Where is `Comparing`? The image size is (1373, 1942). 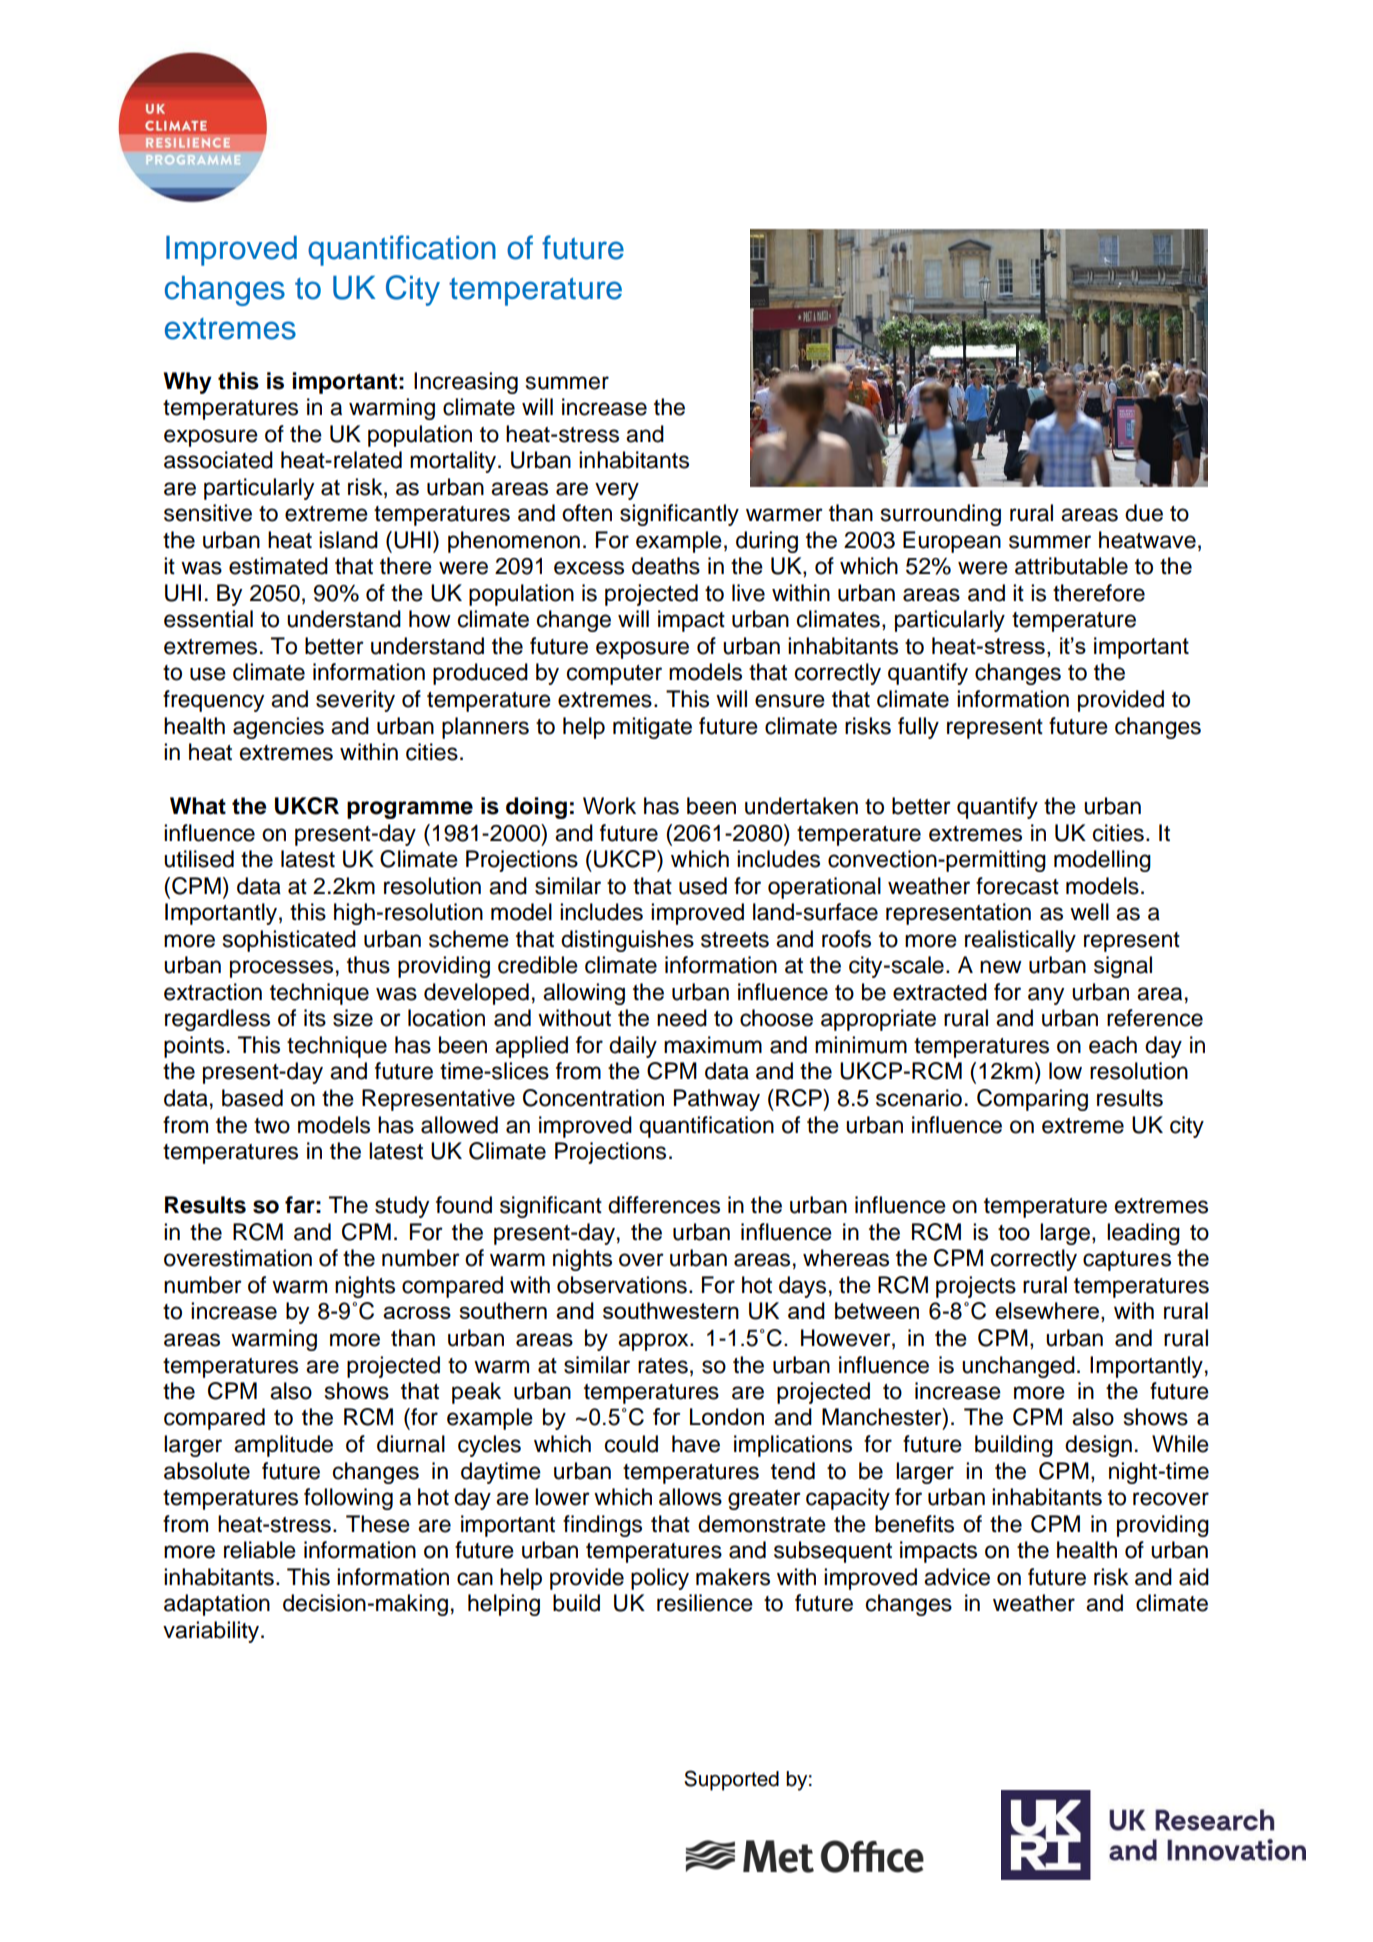
Comparing is located at coordinates (1032, 1100).
